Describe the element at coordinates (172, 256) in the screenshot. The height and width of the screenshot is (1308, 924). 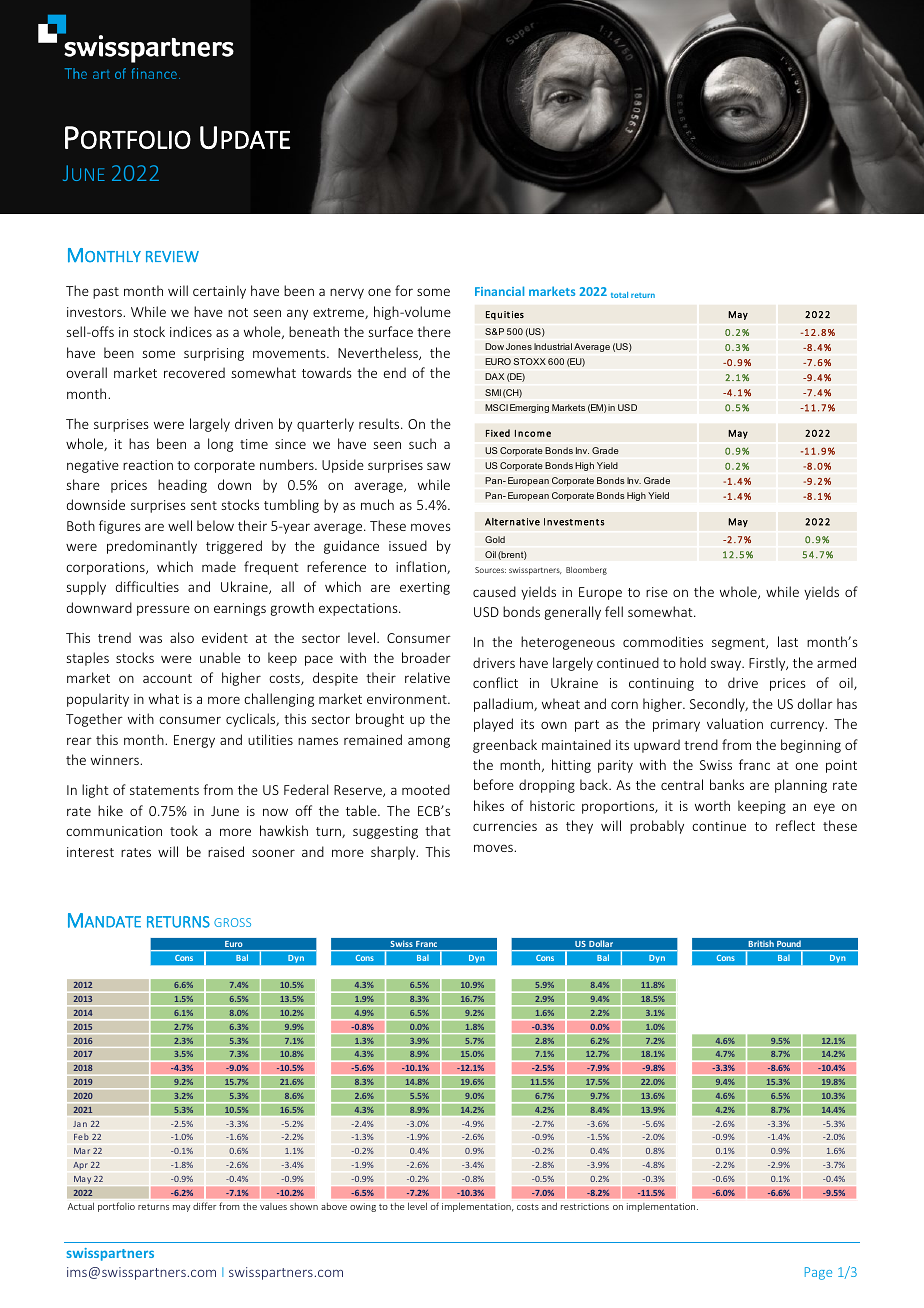
I see `REVIEW` at that location.
